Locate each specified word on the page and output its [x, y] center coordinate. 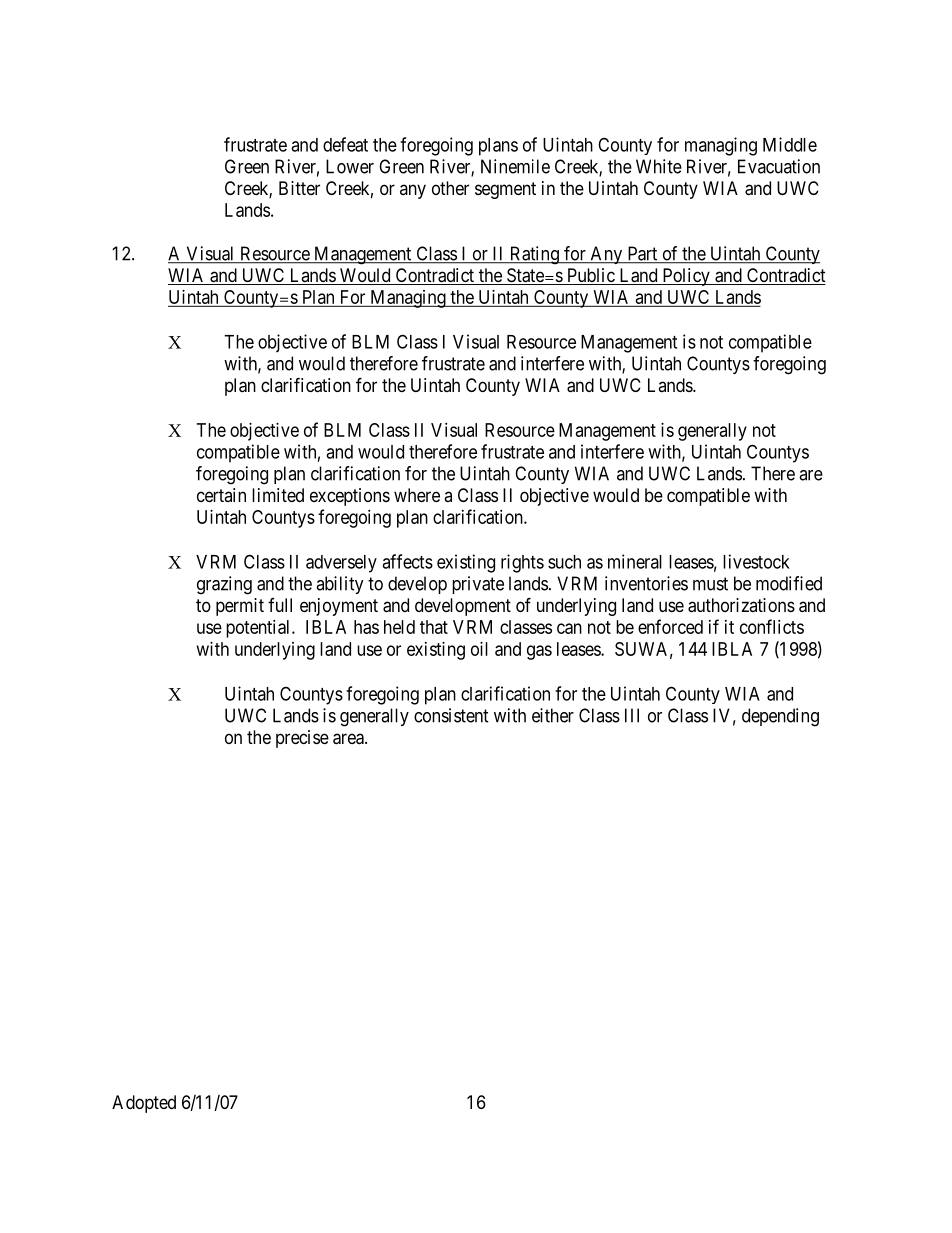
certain [221, 495]
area [349, 739]
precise [302, 739]
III [632, 715]
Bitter [299, 188]
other [450, 188]
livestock [756, 561]
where [417, 495]
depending [780, 717]
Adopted [144, 1104]
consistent [451, 715]
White [659, 166]
